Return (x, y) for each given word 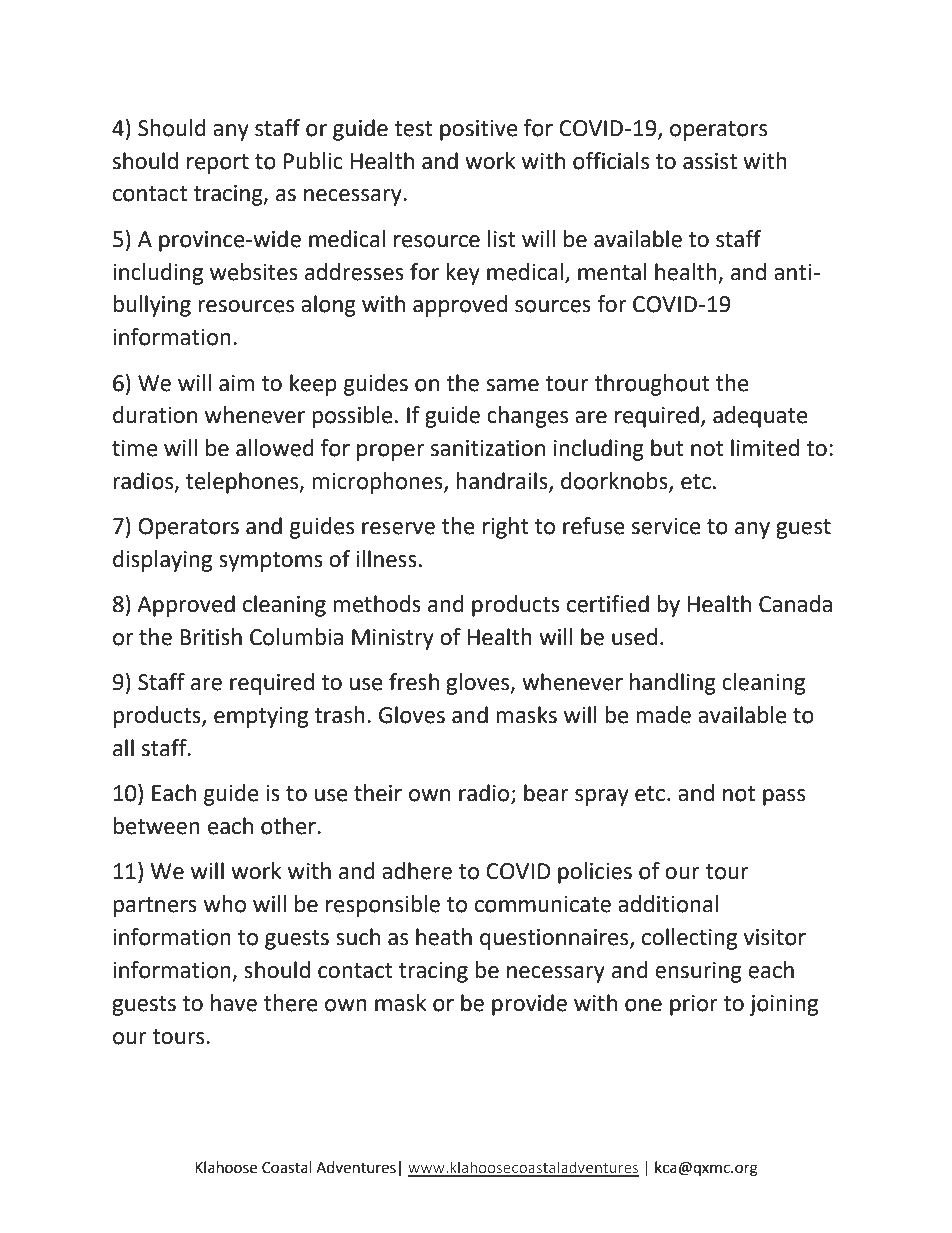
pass (784, 797)
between (156, 826)
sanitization (488, 448)
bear (546, 793)
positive (479, 130)
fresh (414, 682)
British (211, 637)
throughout (652, 385)
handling (673, 684)
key (463, 274)
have (234, 1003)
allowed (275, 448)
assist (710, 161)
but (667, 448)
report (218, 164)
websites (254, 272)
